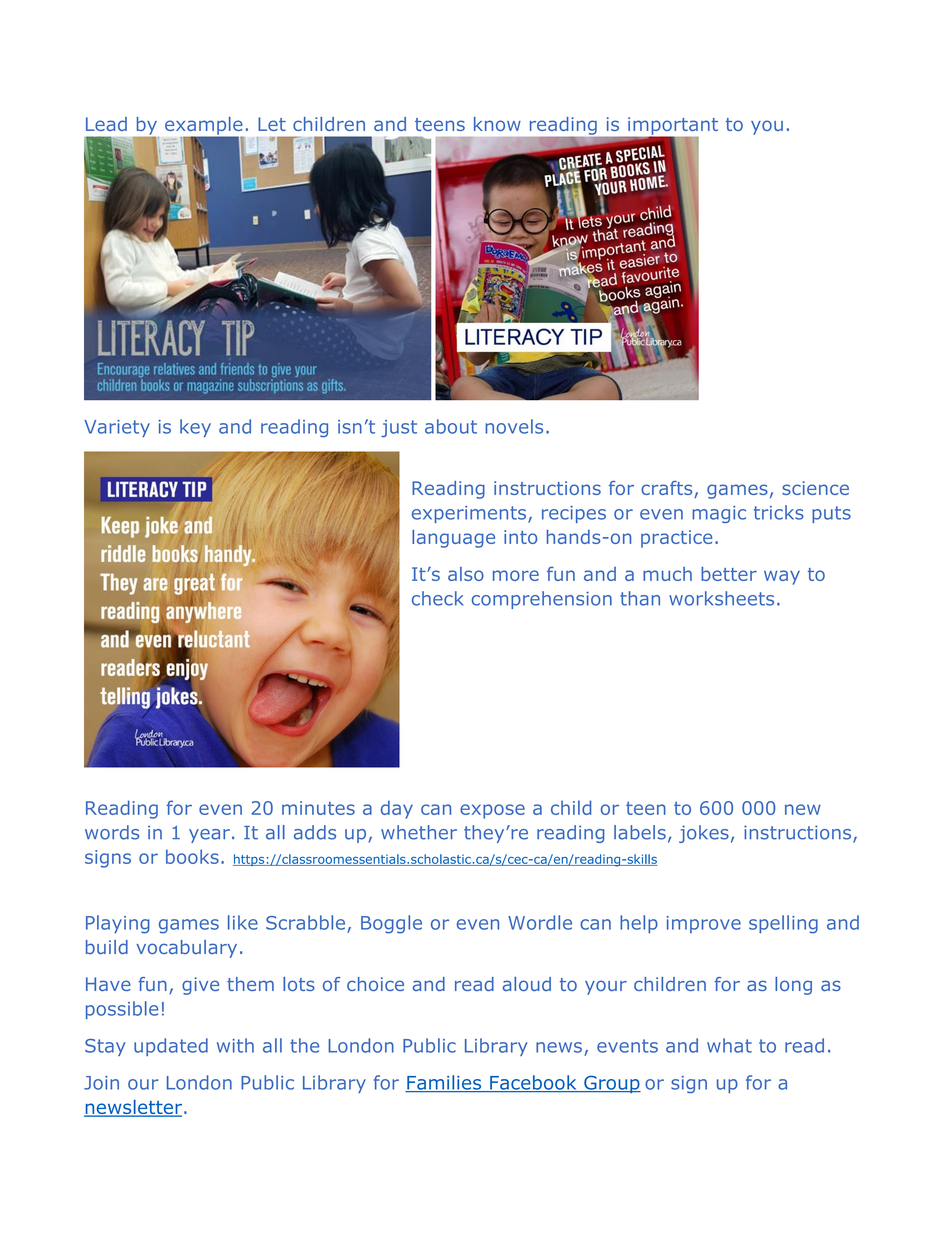 The width and height of the screenshot is (952, 1233). Describe the element at coordinates (444, 1083) in the screenshot. I see `Families` at that location.
